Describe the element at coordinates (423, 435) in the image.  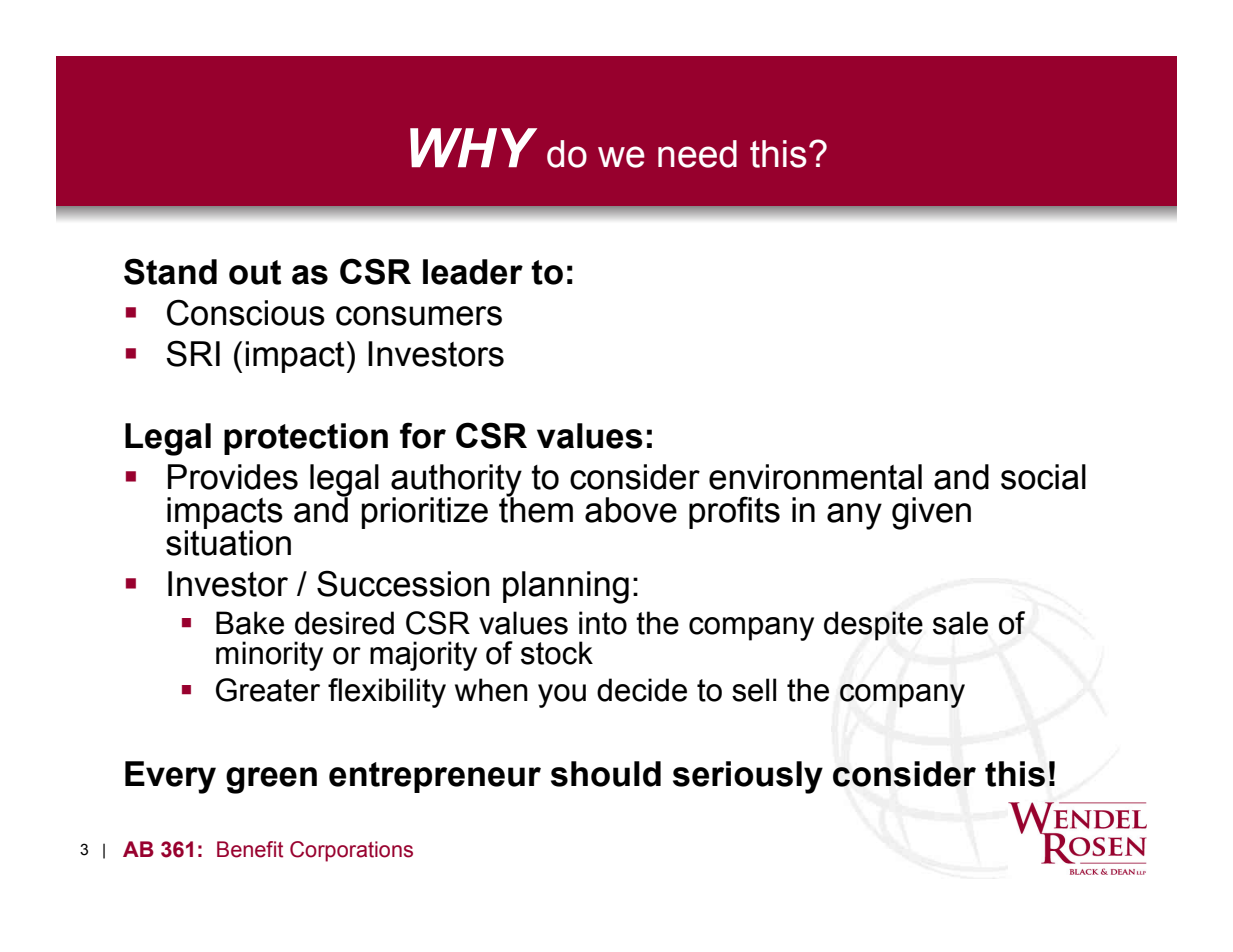
I see `for` at that location.
